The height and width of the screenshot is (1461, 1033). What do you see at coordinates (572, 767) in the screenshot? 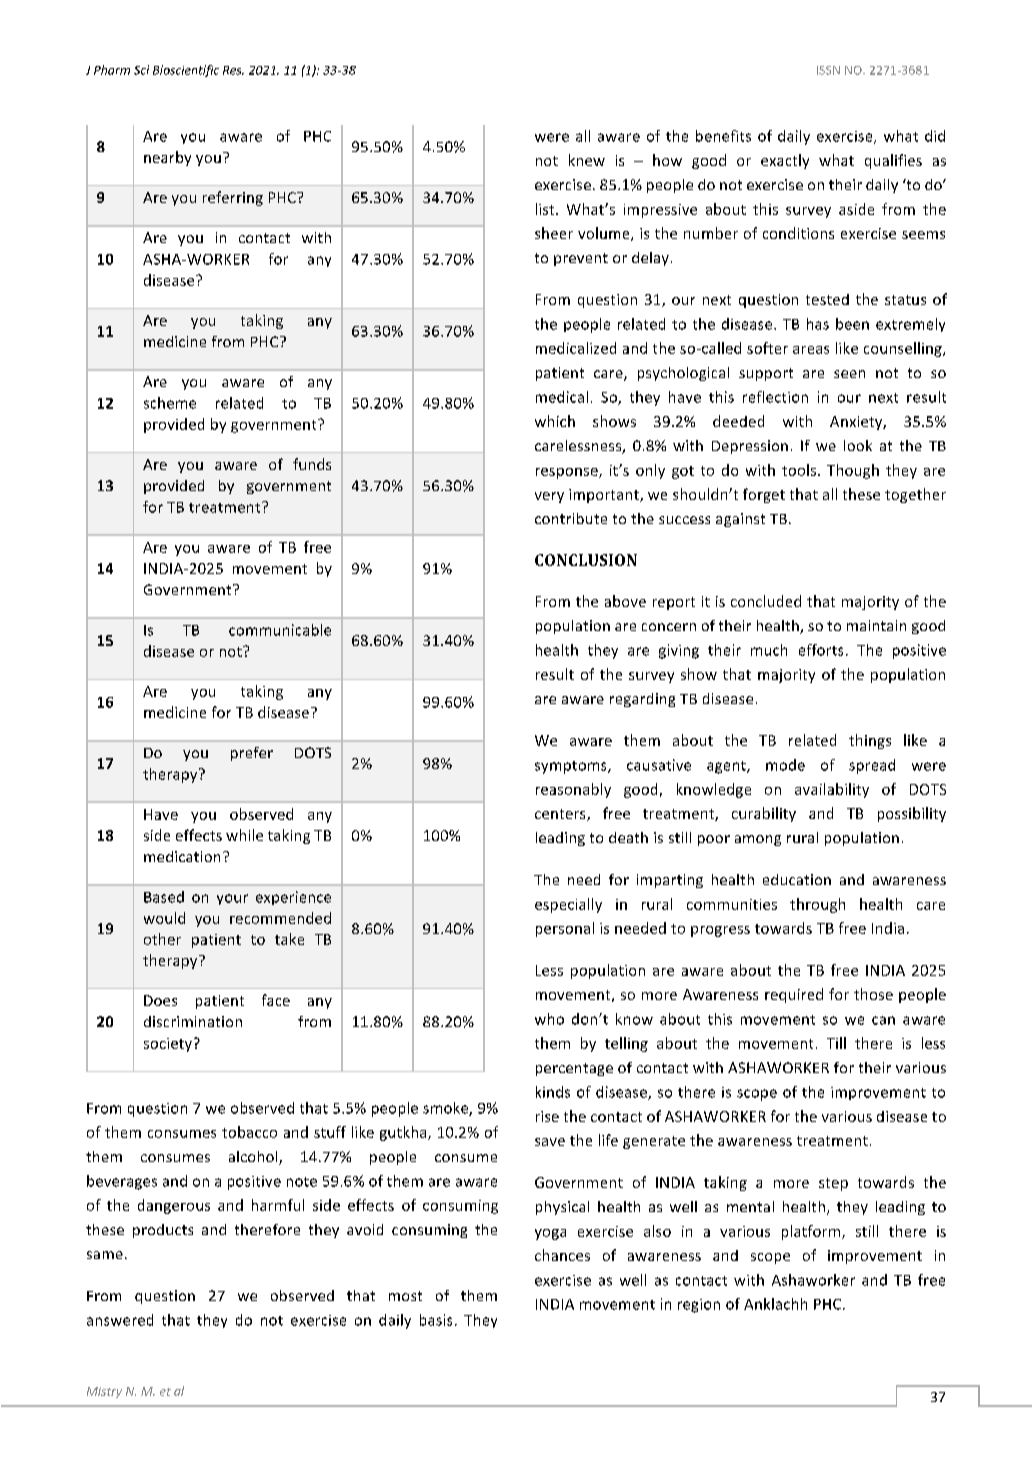
I see `symptoms` at bounding box center [572, 767].
